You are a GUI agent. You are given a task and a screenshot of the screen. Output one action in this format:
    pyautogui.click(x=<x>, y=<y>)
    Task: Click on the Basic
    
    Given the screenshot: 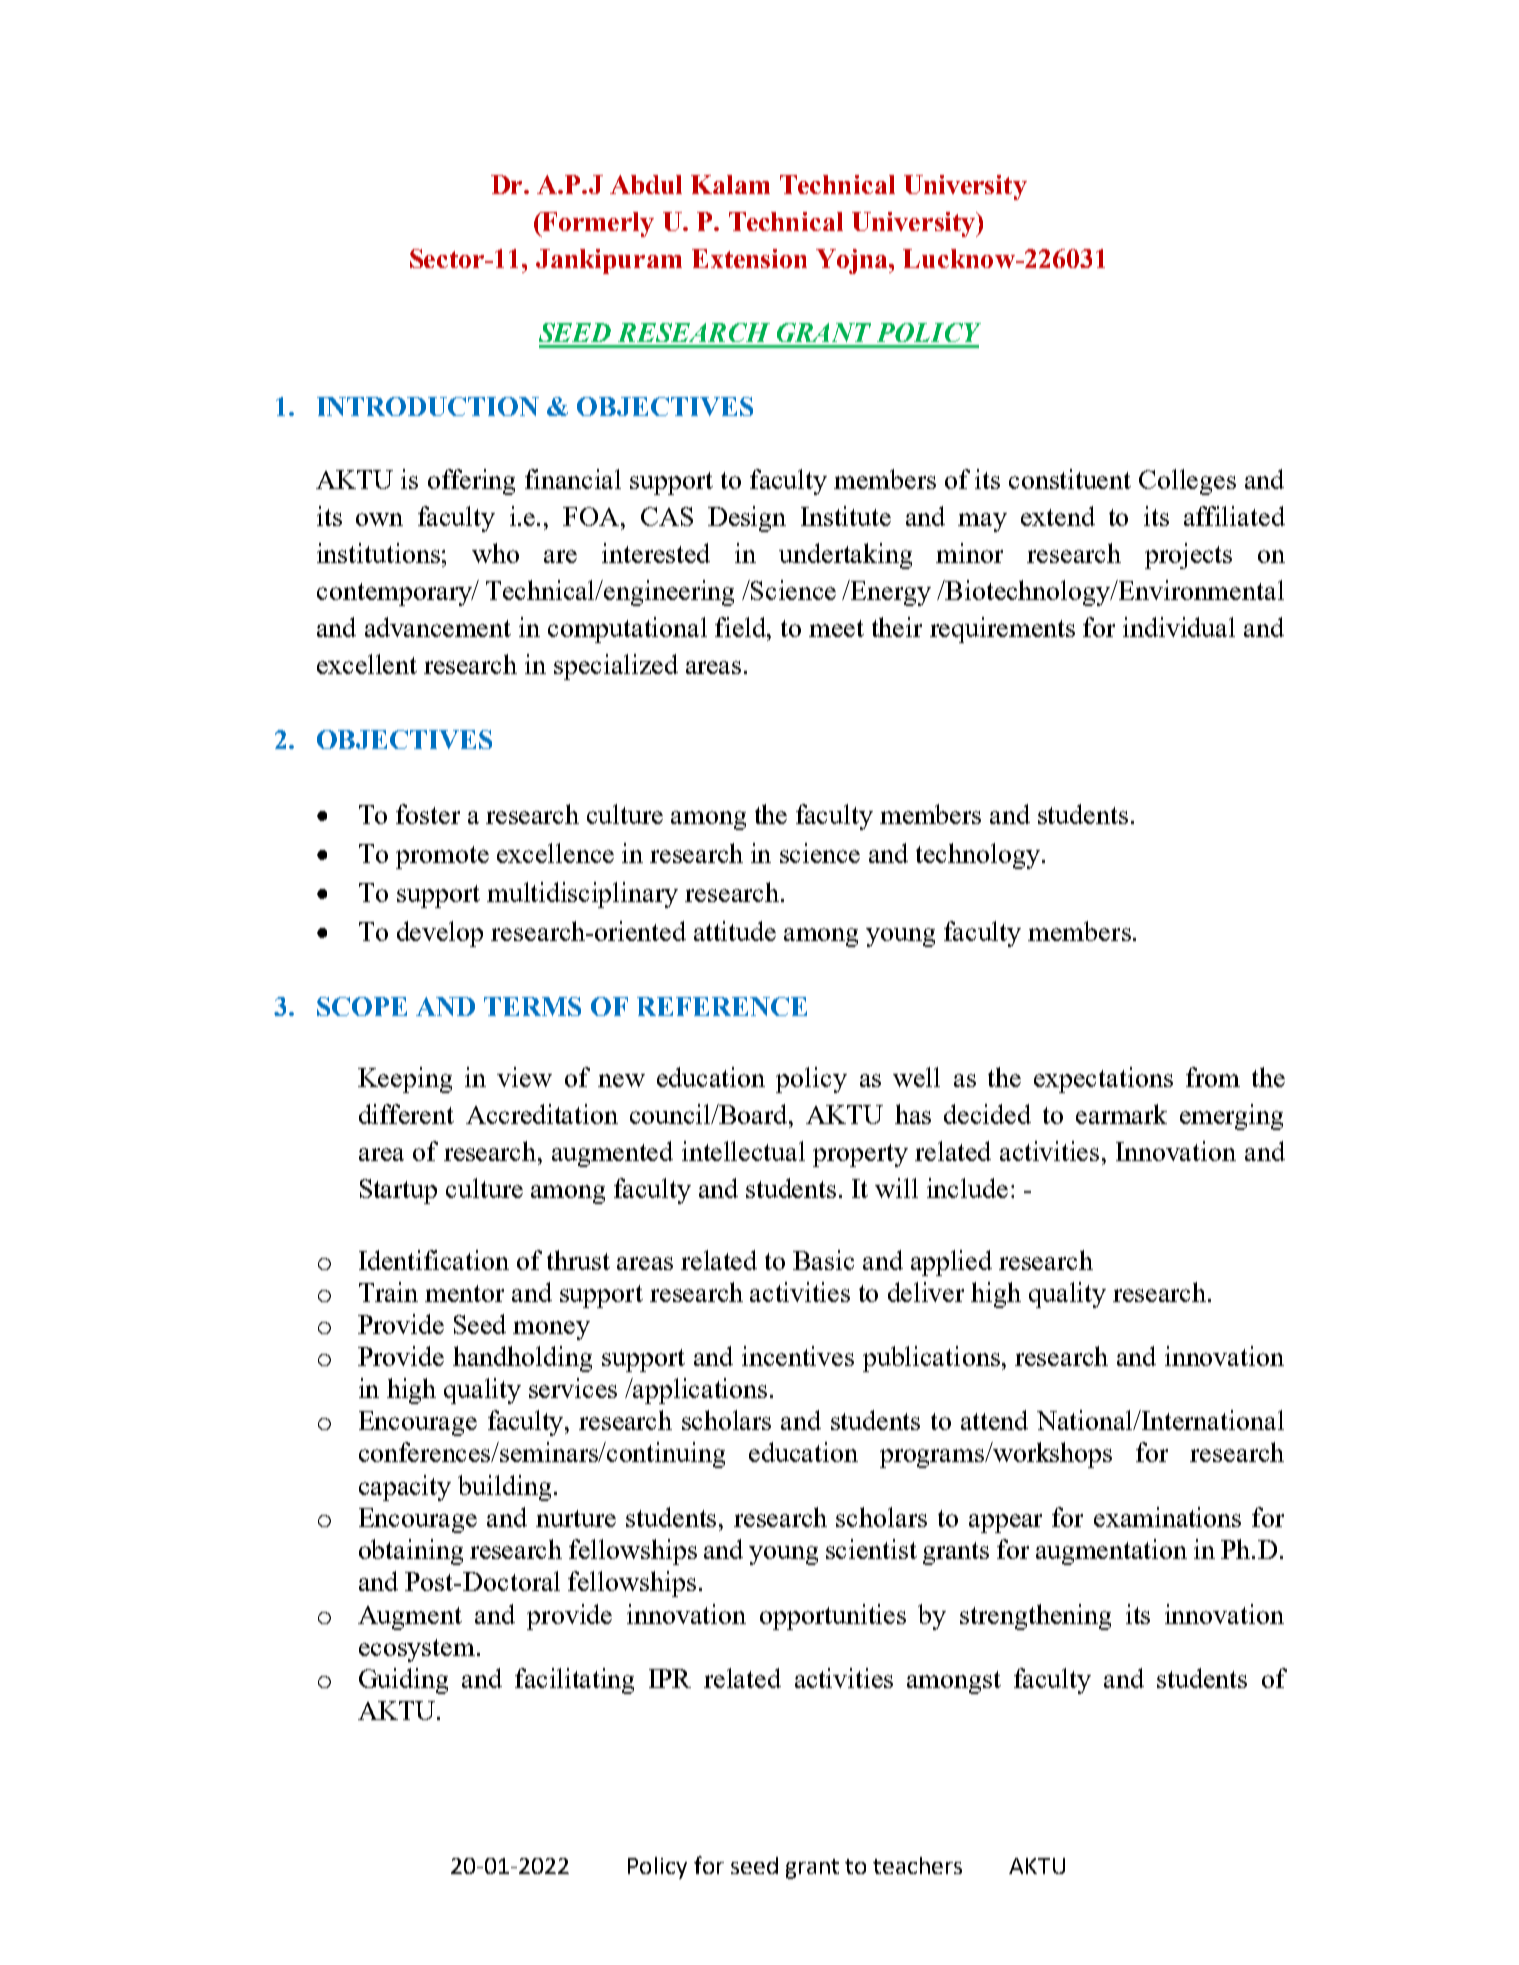 What is the action you would take?
    pyautogui.click(x=823, y=1260)
